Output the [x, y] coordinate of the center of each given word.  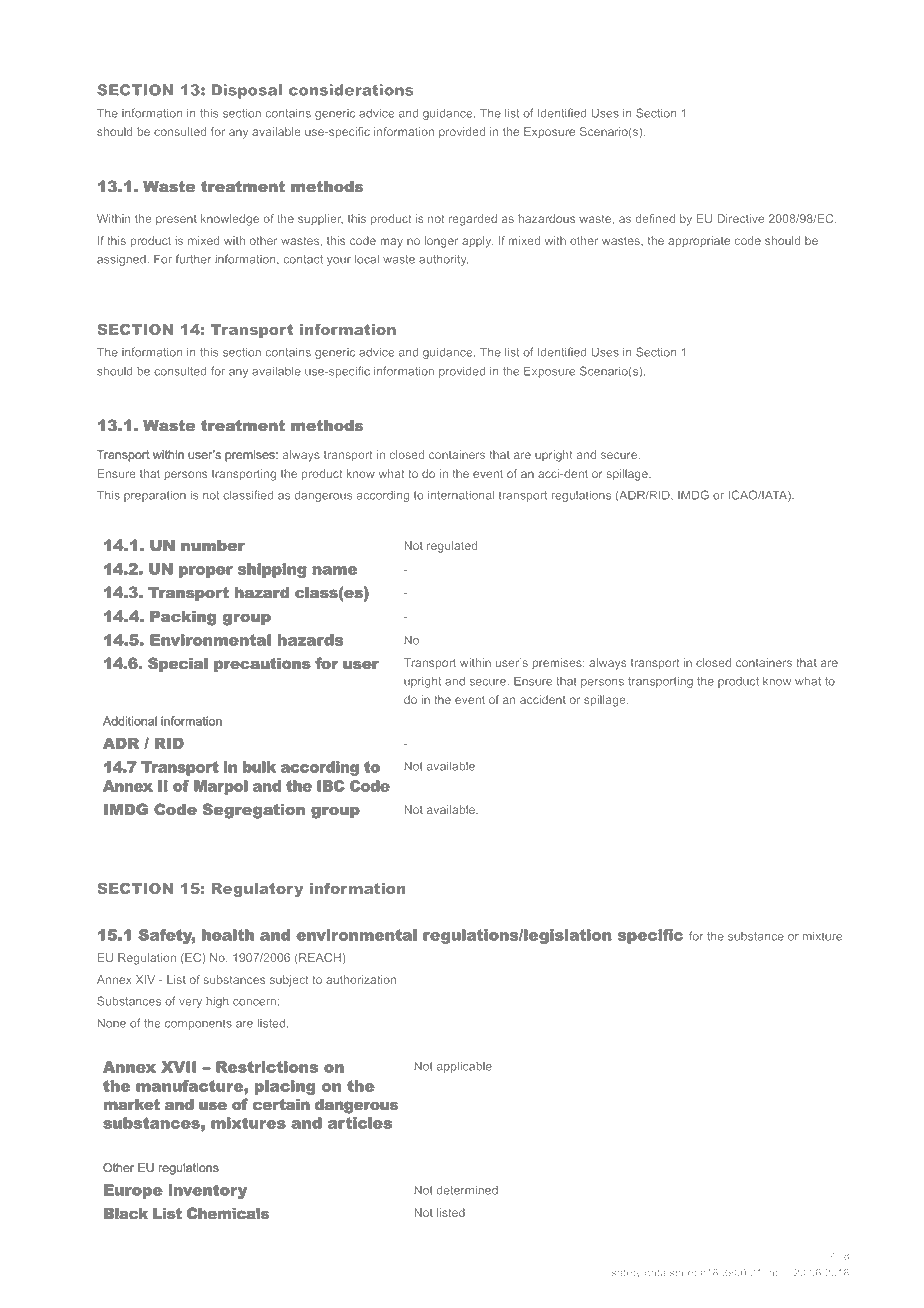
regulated [452, 547]
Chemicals [228, 1213]
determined [467, 1190]
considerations [351, 90]
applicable [464, 1067]
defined [655, 218]
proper [206, 572]
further [193, 259]
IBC [331, 786]
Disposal [247, 91]
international [461, 495]
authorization [361, 979]
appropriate [699, 241]
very [190, 1003]
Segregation [253, 811]
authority [443, 260]
